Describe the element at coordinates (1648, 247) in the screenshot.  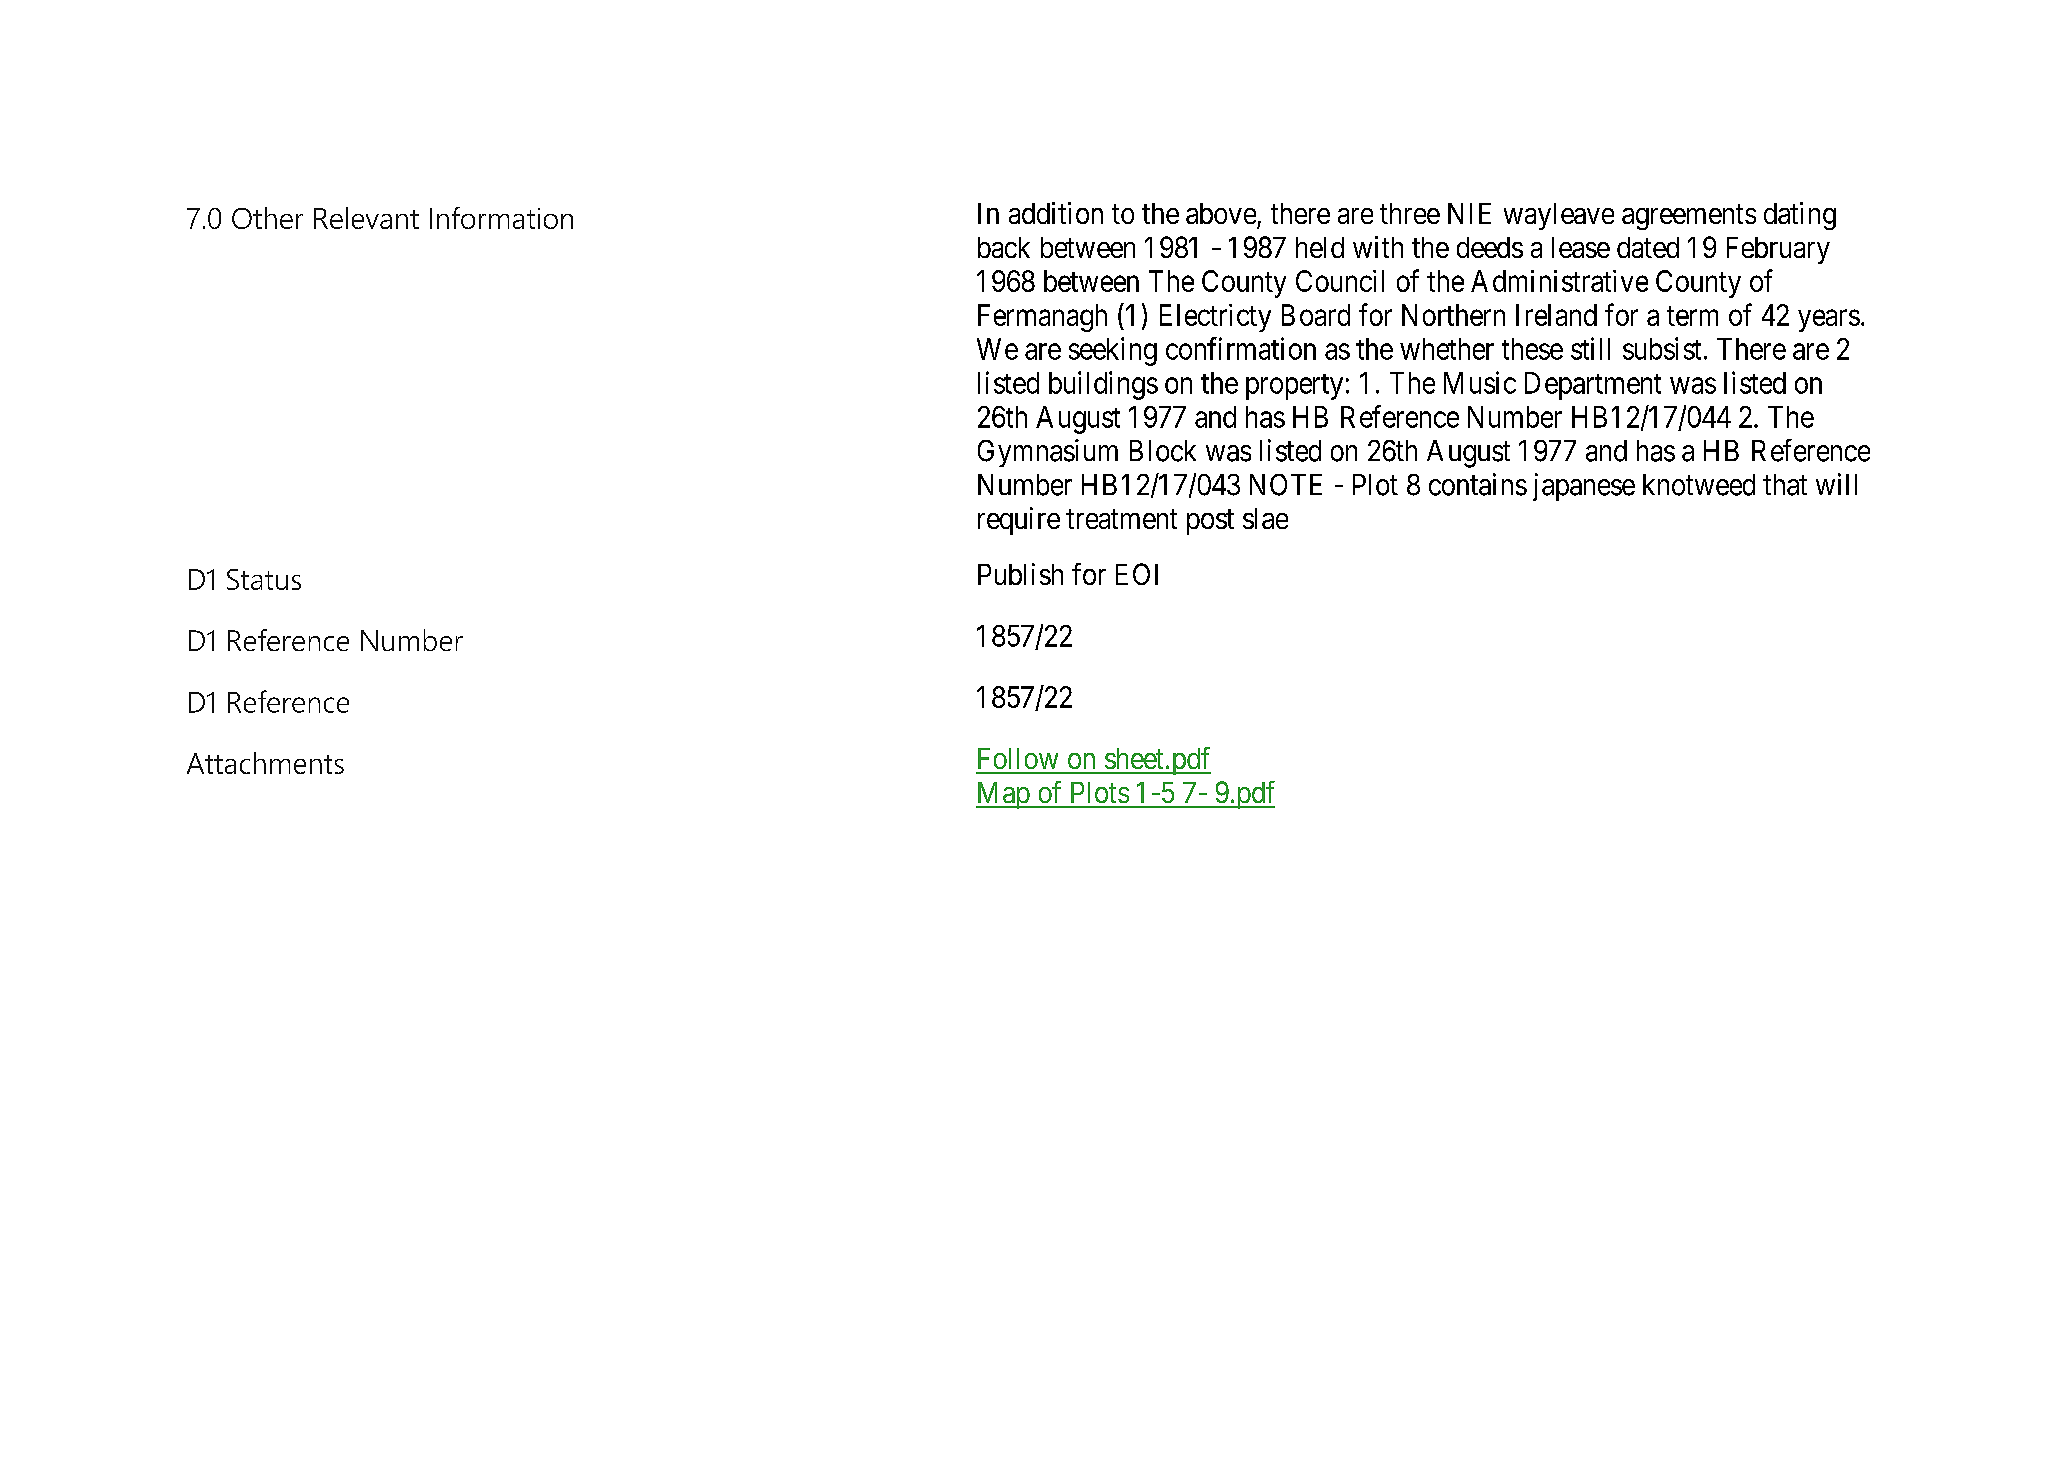
I see `dated` at that location.
